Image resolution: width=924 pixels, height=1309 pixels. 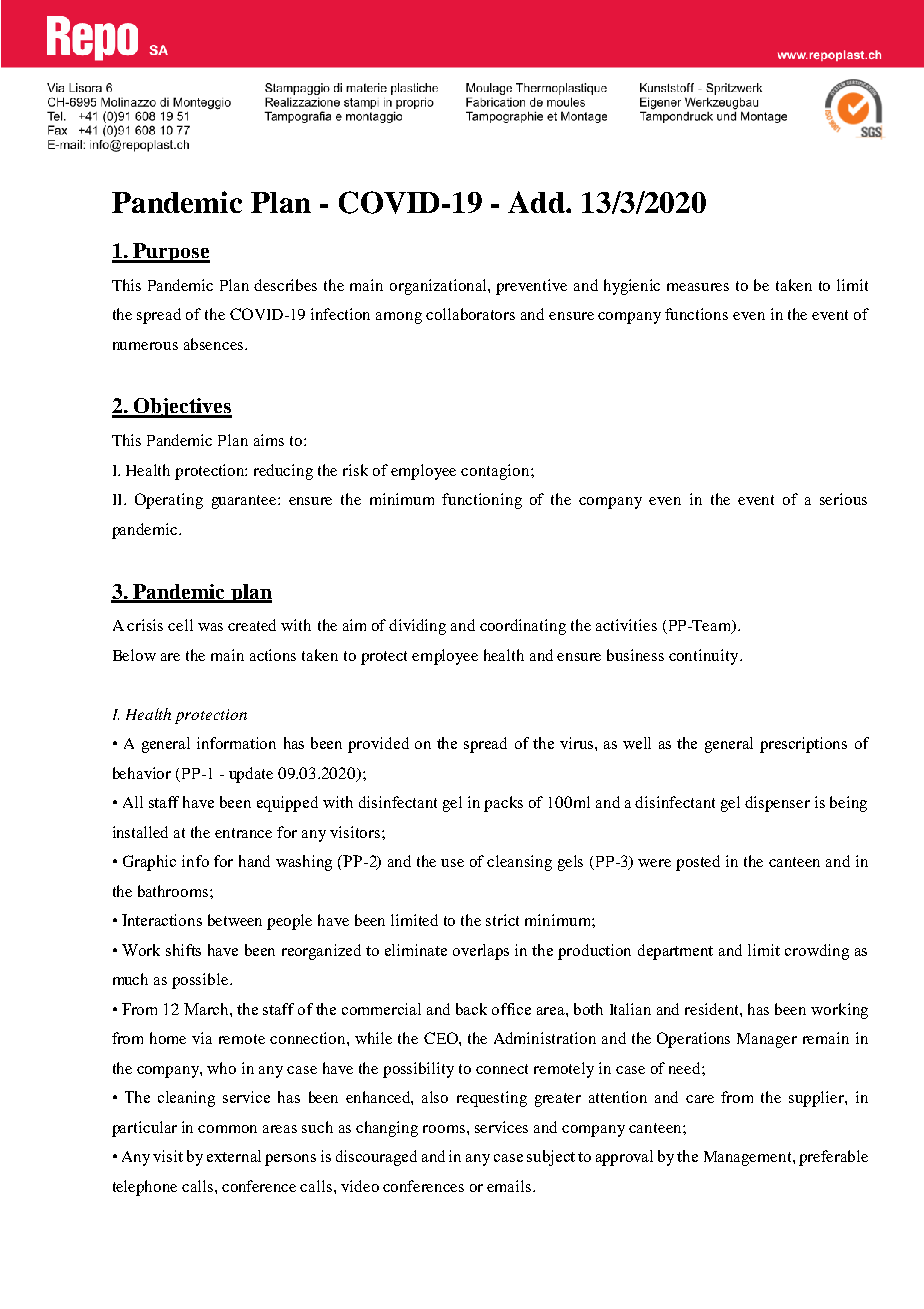 I want to click on crowding, so click(x=817, y=952).
